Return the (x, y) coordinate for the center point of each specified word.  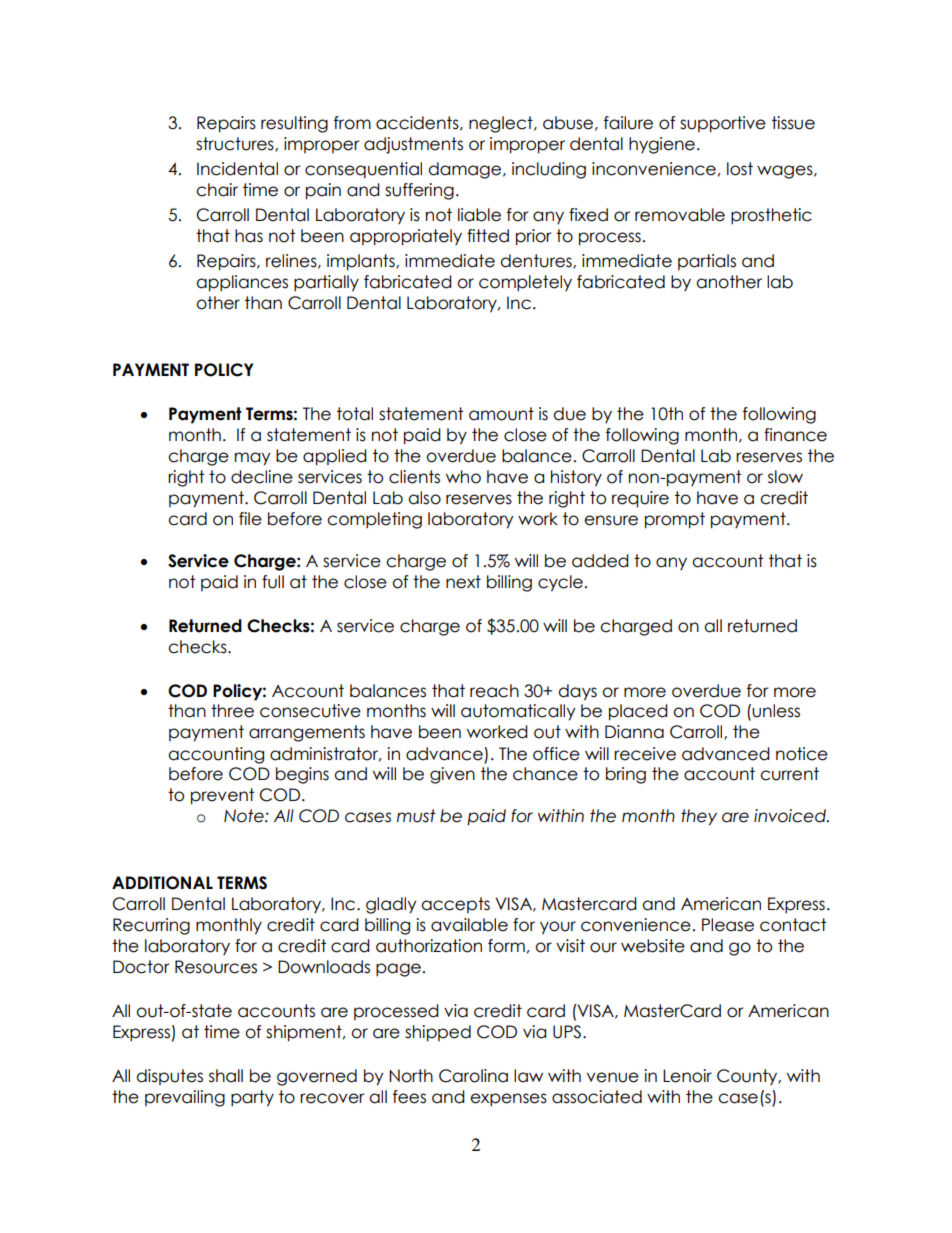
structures (236, 144)
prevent (222, 796)
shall (226, 1076)
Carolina (473, 1076)
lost (740, 169)
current (789, 774)
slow (785, 477)
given (452, 775)
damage (466, 170)
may (253, 459)
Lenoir (687, 1076)
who (463, 477)
